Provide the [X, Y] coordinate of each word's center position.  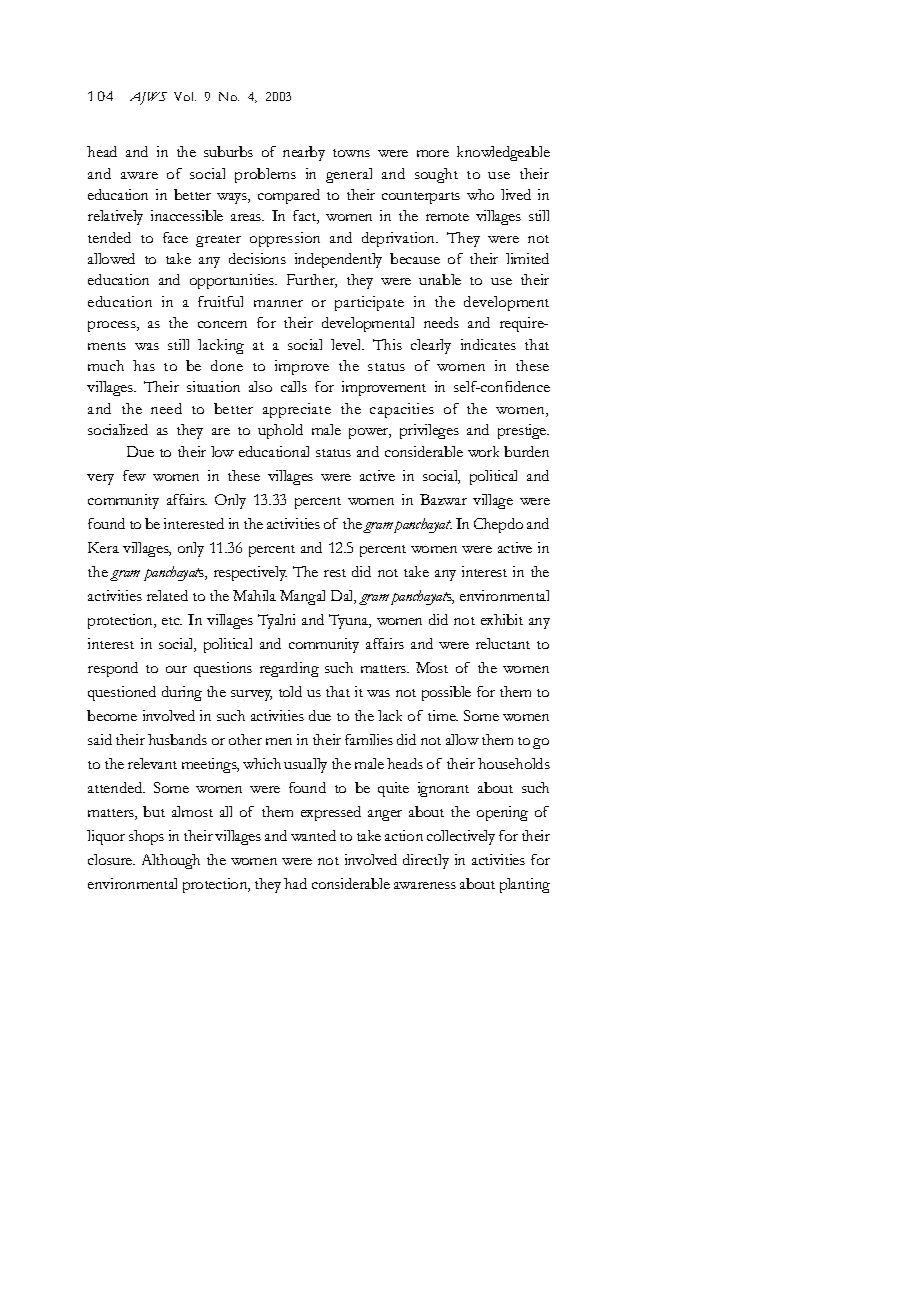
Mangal [302, 597]
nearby [304, 153]
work [483, 451]
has [144, 365]
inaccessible [187, 215]
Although [171, 861]
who [480, 194]
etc [172, 621]
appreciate [297, 410]
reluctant [503, 643]
